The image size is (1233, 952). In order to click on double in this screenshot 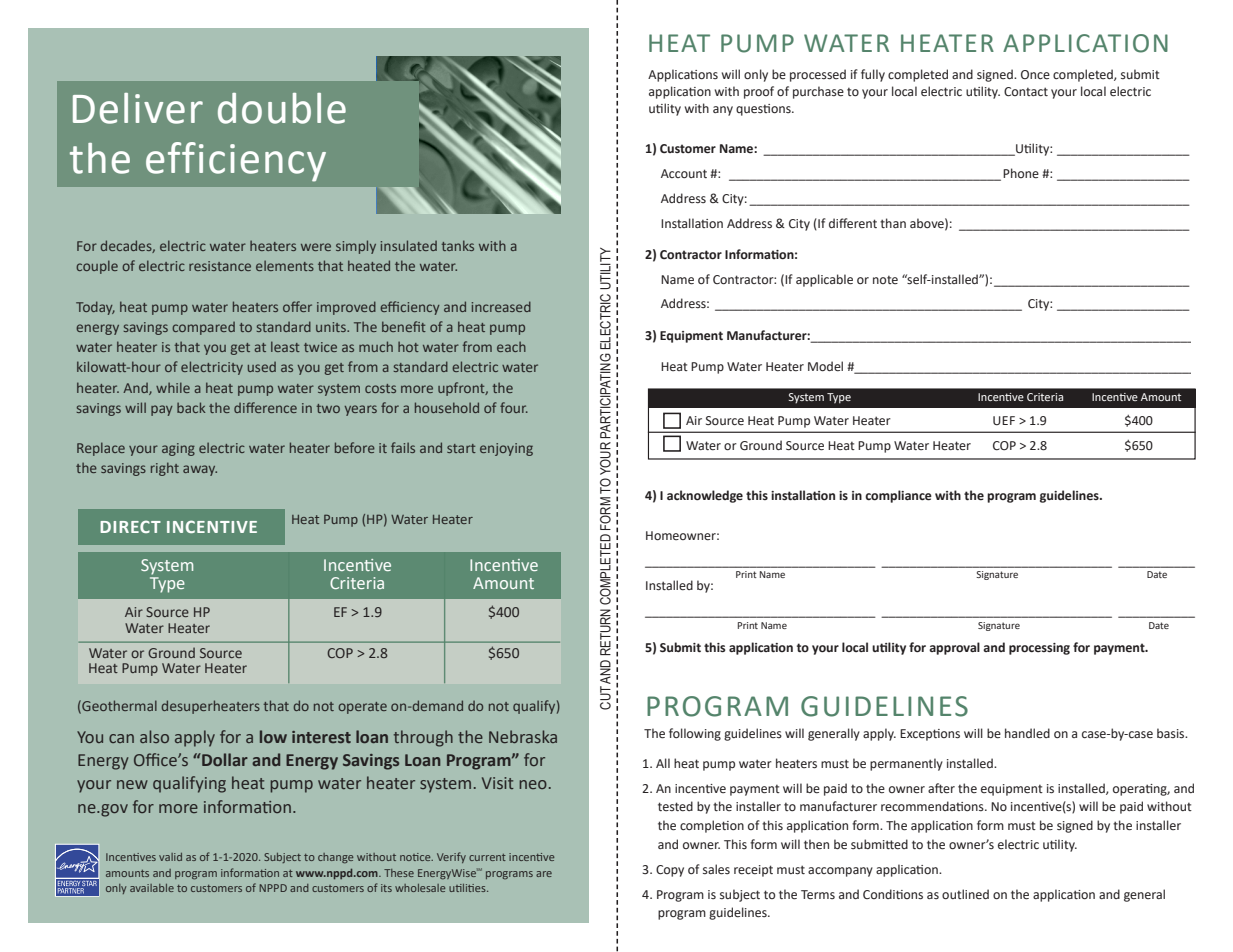, I will do `click(282, 108)`.
